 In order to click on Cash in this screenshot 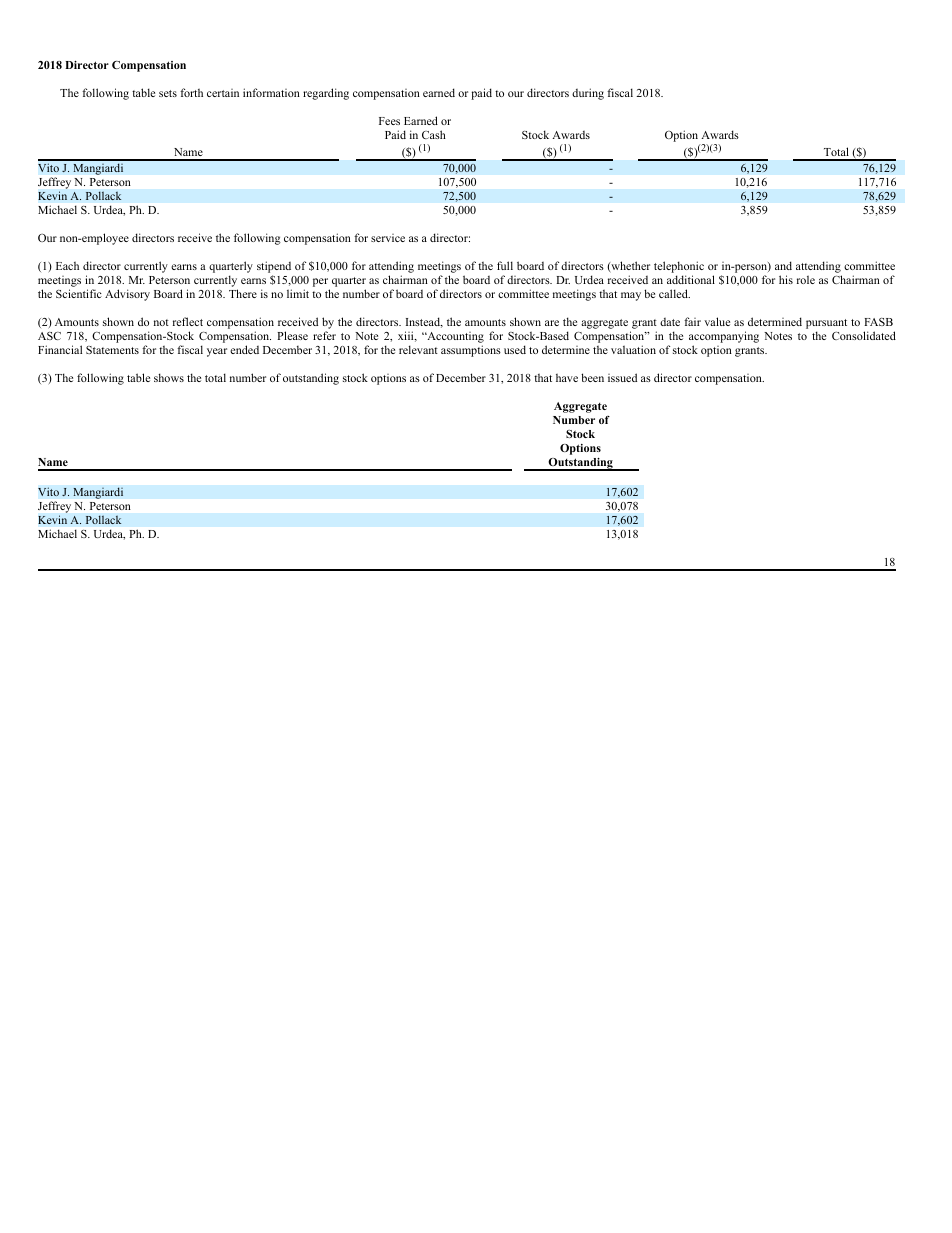, I will do `click(434, 134)`.
